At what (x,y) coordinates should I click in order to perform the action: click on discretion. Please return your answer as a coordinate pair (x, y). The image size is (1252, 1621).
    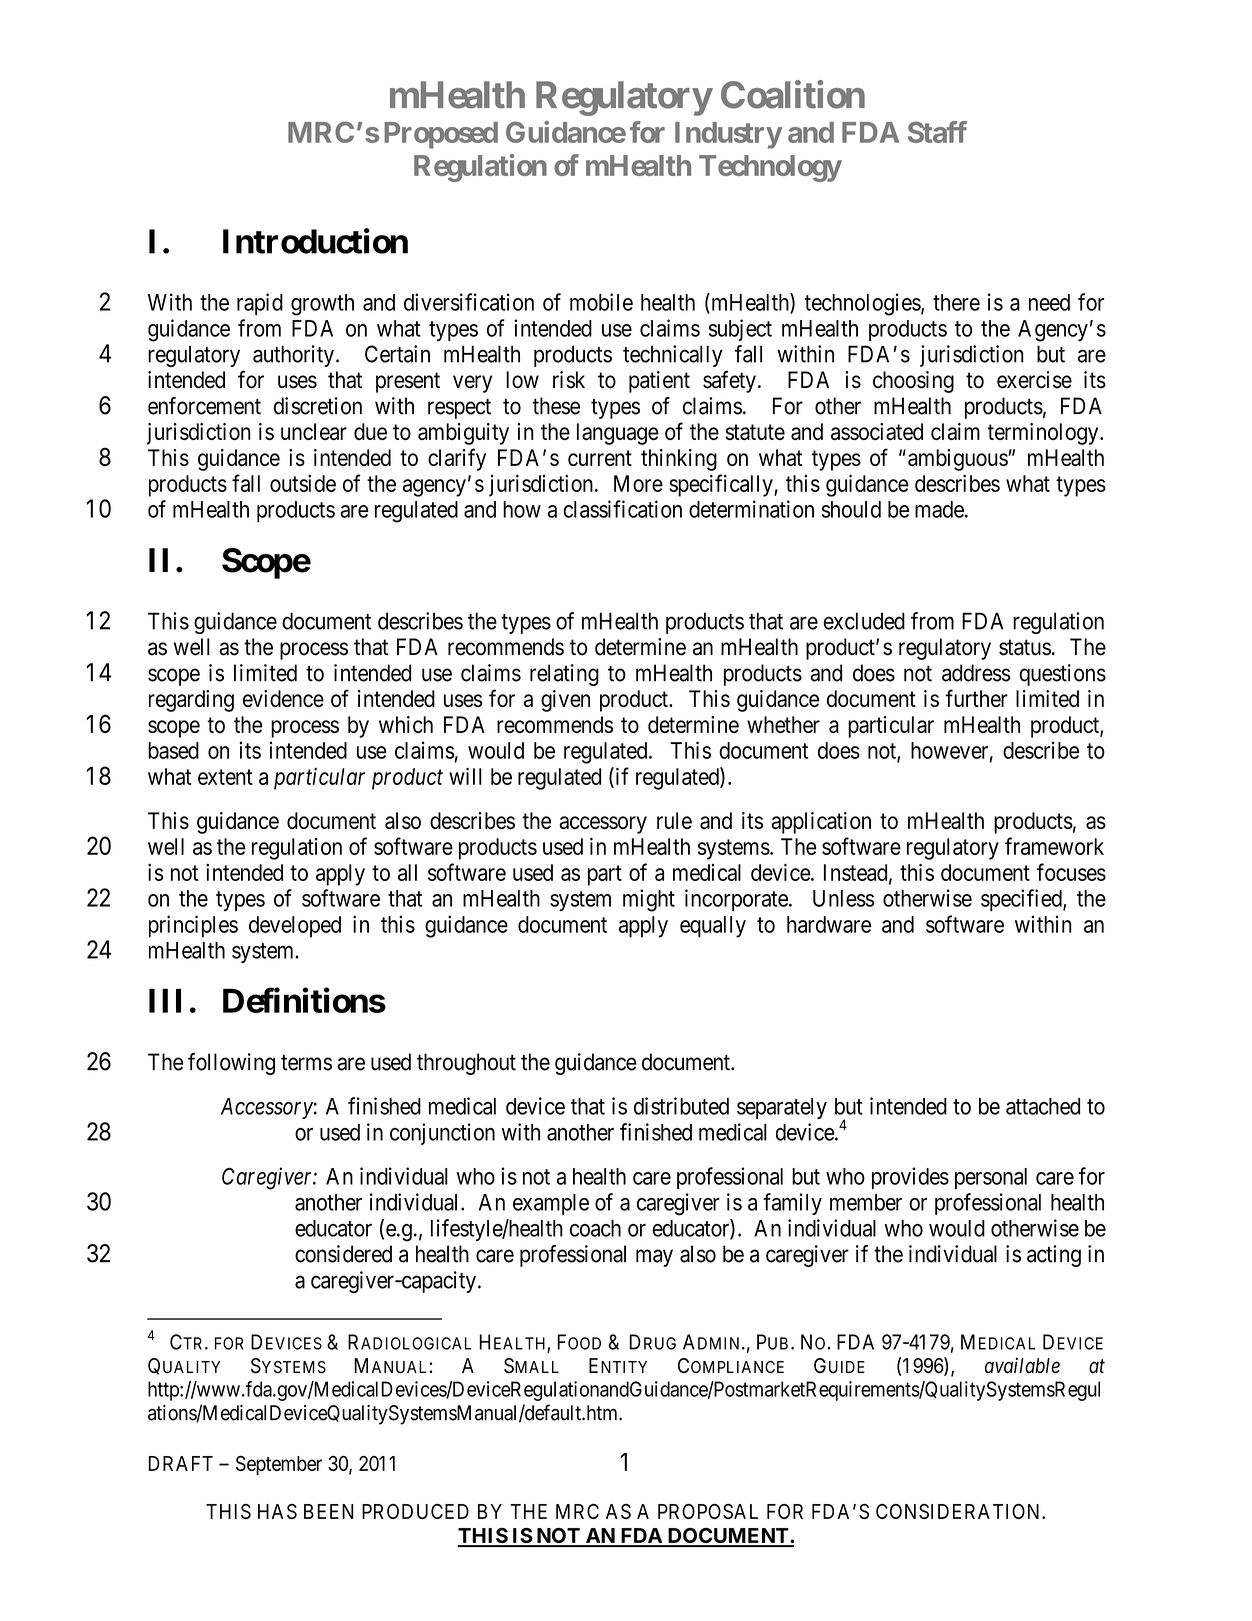
    Looking at the image, I should click on (318, 406).
